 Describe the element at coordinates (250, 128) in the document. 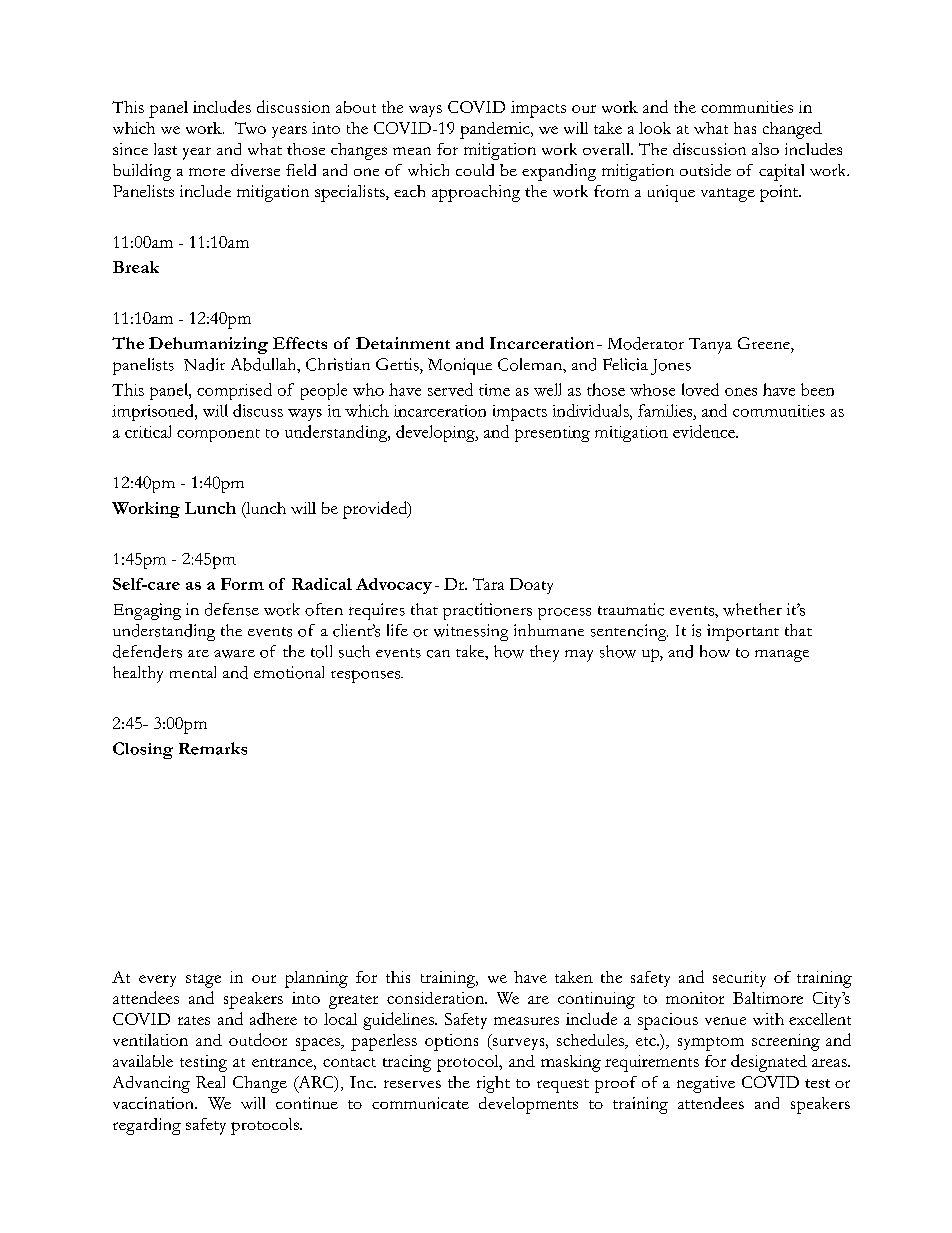

I see `Two` at that location.
